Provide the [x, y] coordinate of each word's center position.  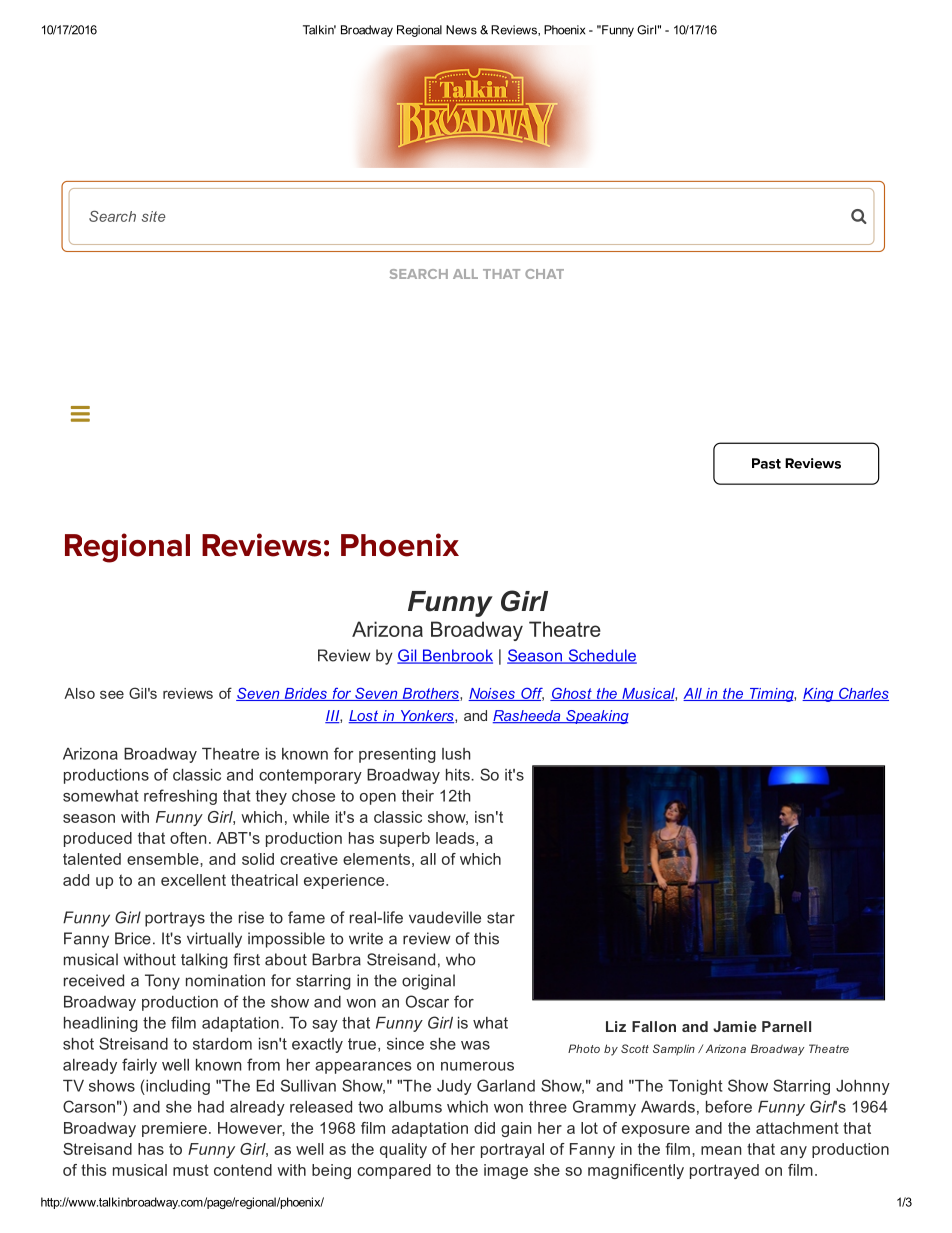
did [484, 1128]
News [461, 30]
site [153, 216]
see [112, 694]
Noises [492, 694]
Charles [863, 694]
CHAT [544, 274]
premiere [174, 1129]
